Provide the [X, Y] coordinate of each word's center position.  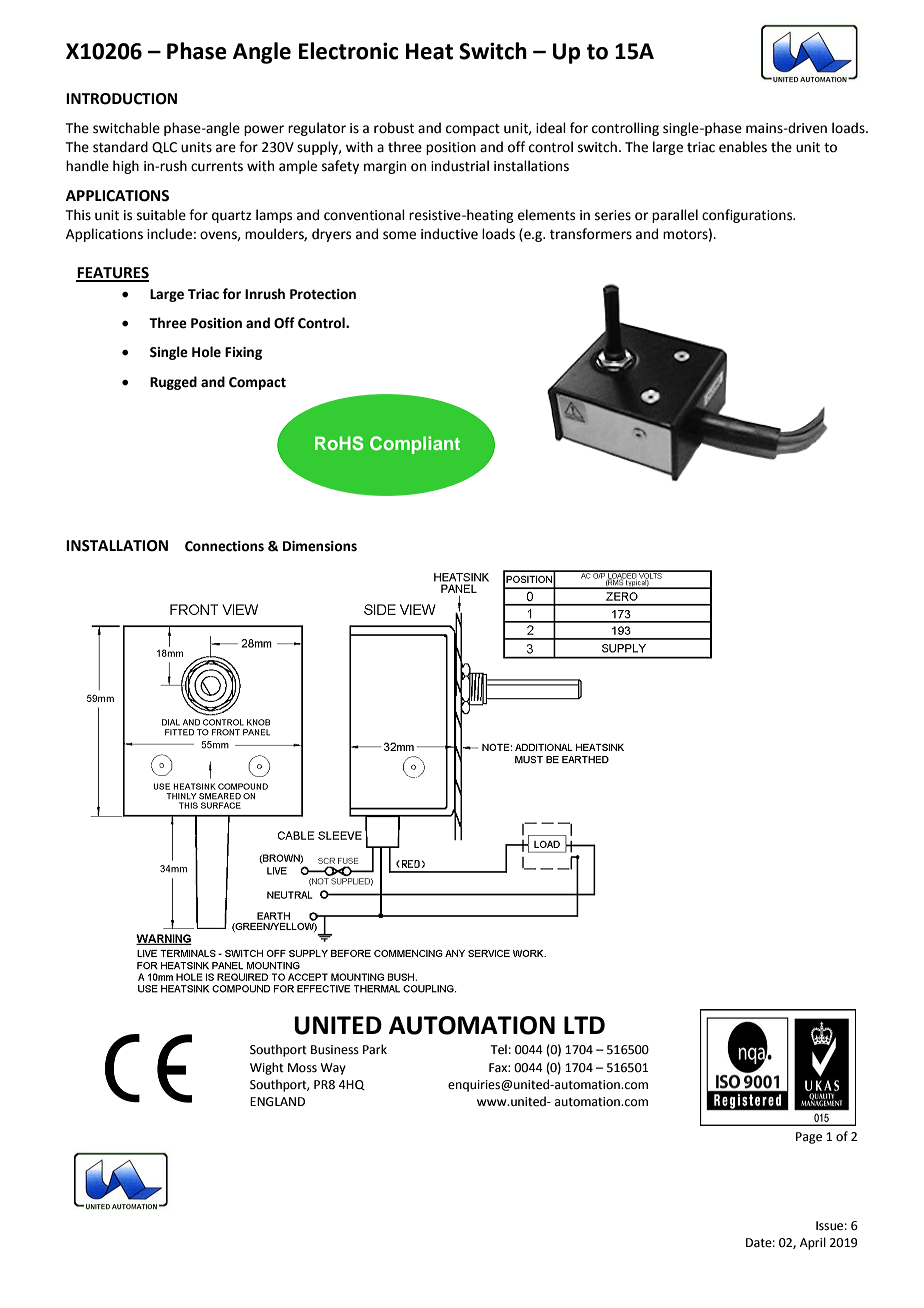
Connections [224, 546]
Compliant [415, 445]
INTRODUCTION [121, 99]
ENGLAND [277, 1102]
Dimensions [320, 546]
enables [743, 147]
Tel [498, 1049]
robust [394, 128]
